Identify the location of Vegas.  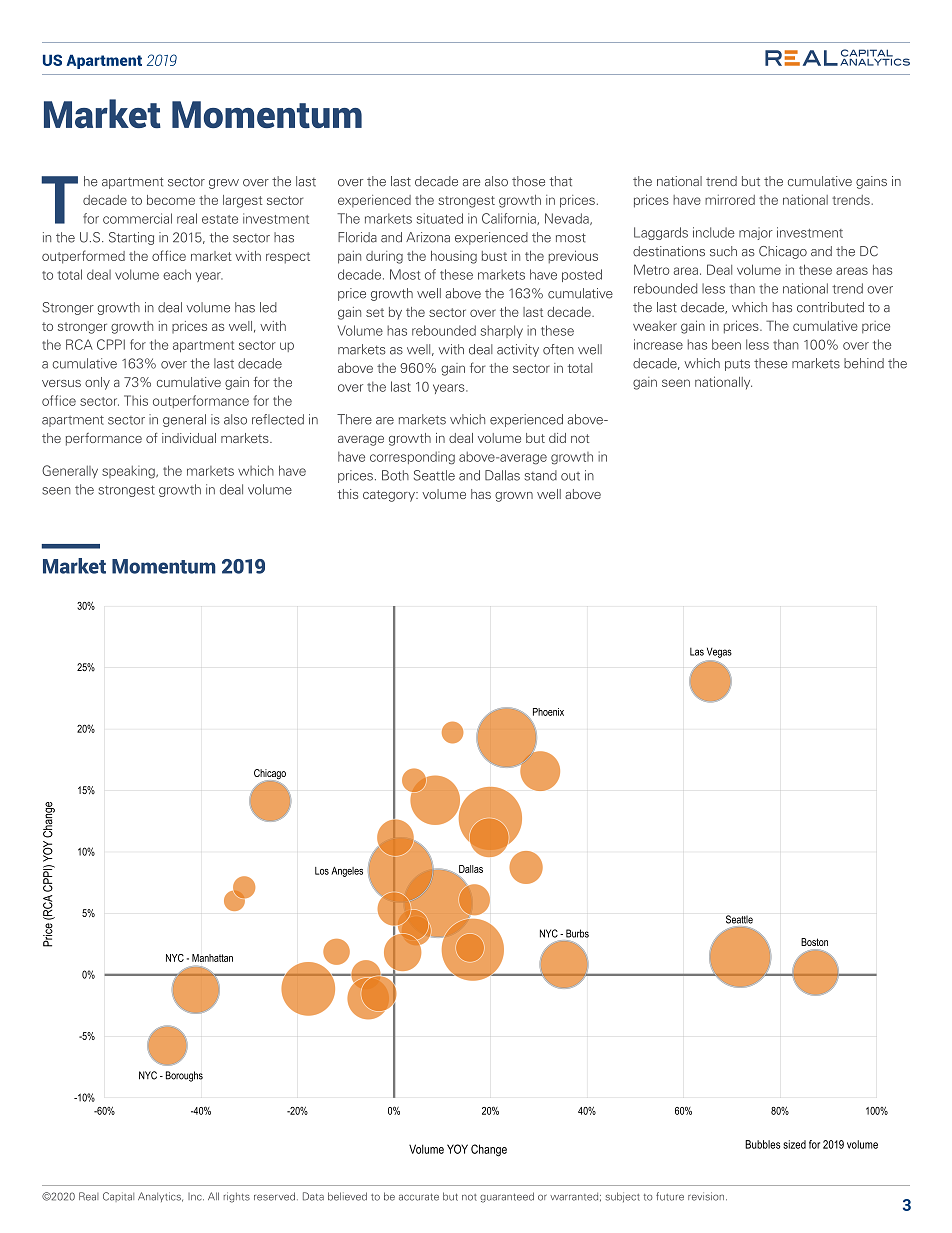
(719, 652).
